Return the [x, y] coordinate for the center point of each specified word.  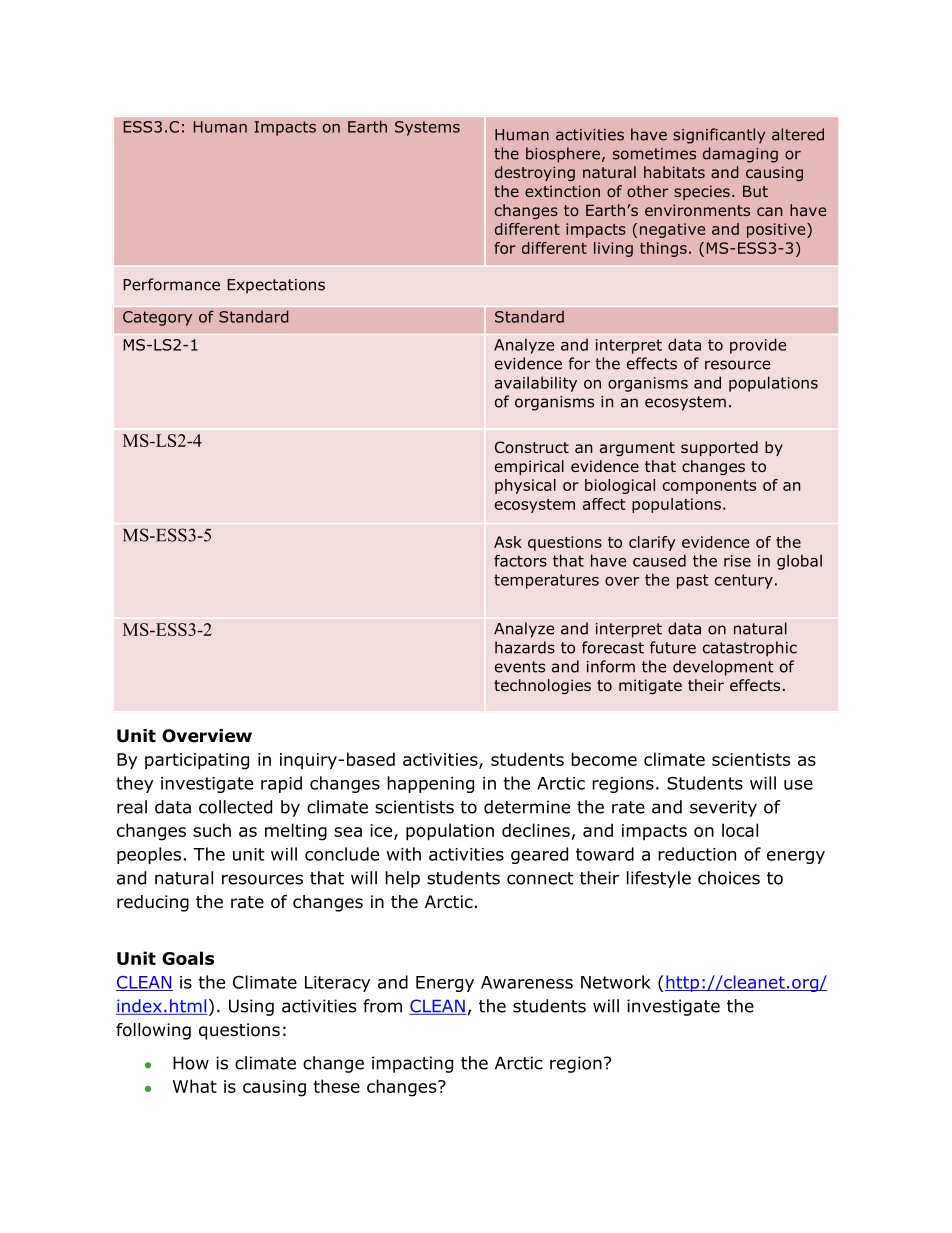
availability [536, 384]
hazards [525, 647]
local [740, 830]
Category [157, 318]
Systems [427, 128]
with [404, 854]
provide [758, 346]
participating [197, 761]
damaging [740, 155]
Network [616, 982]
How [191, 1063]
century [744, 581]
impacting [412, 1064]
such [212, 830]
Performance [171, 284]
